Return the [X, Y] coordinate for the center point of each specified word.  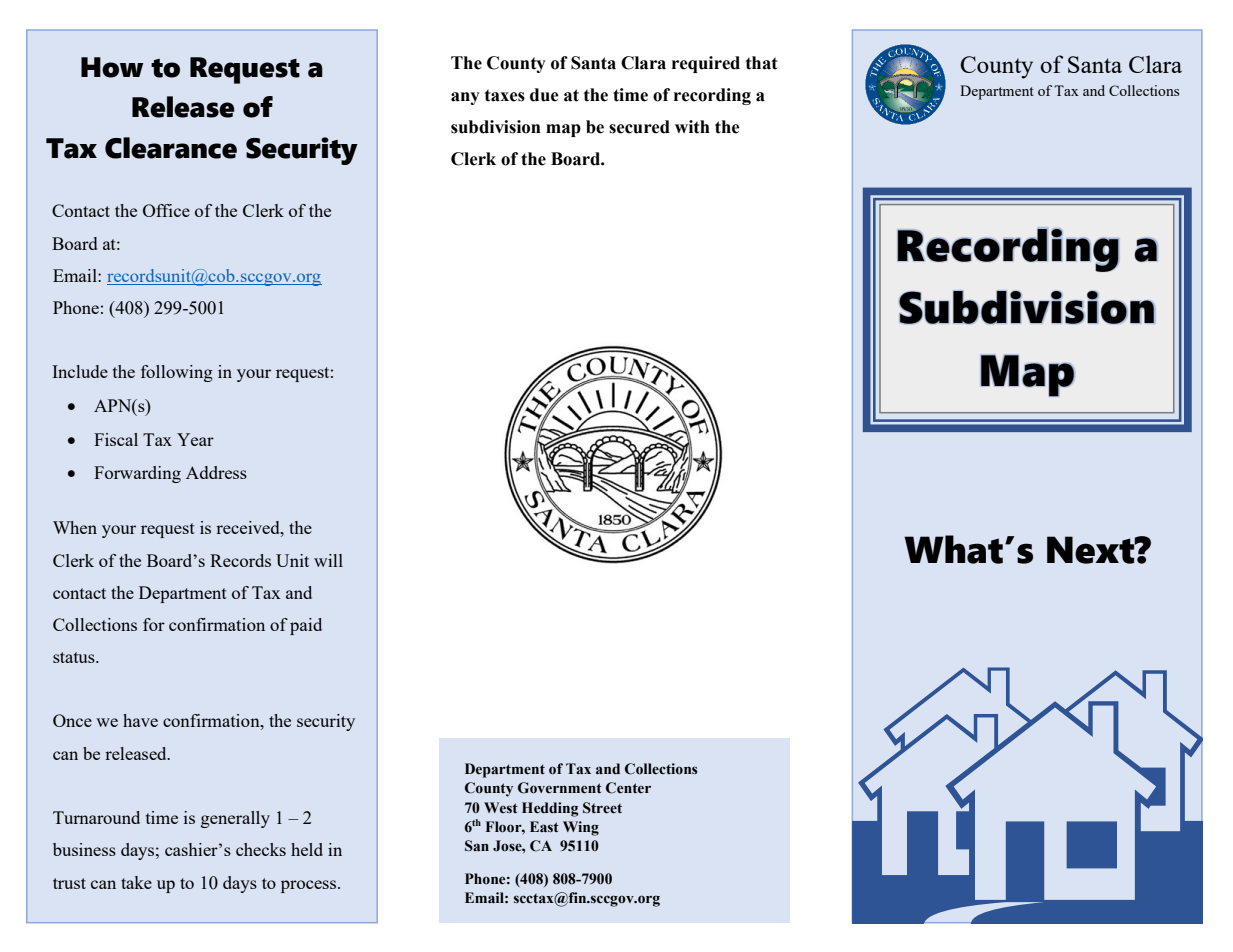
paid [306, 626]
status [75, 657]
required [706, 64]
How [112, 67]
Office [166, 210]
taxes [505, 95]
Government [560, 788]
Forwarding [137, 474]
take [136, 882]
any [465, 98]
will [328, 560]
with [692, 127]
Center [628, 788]
